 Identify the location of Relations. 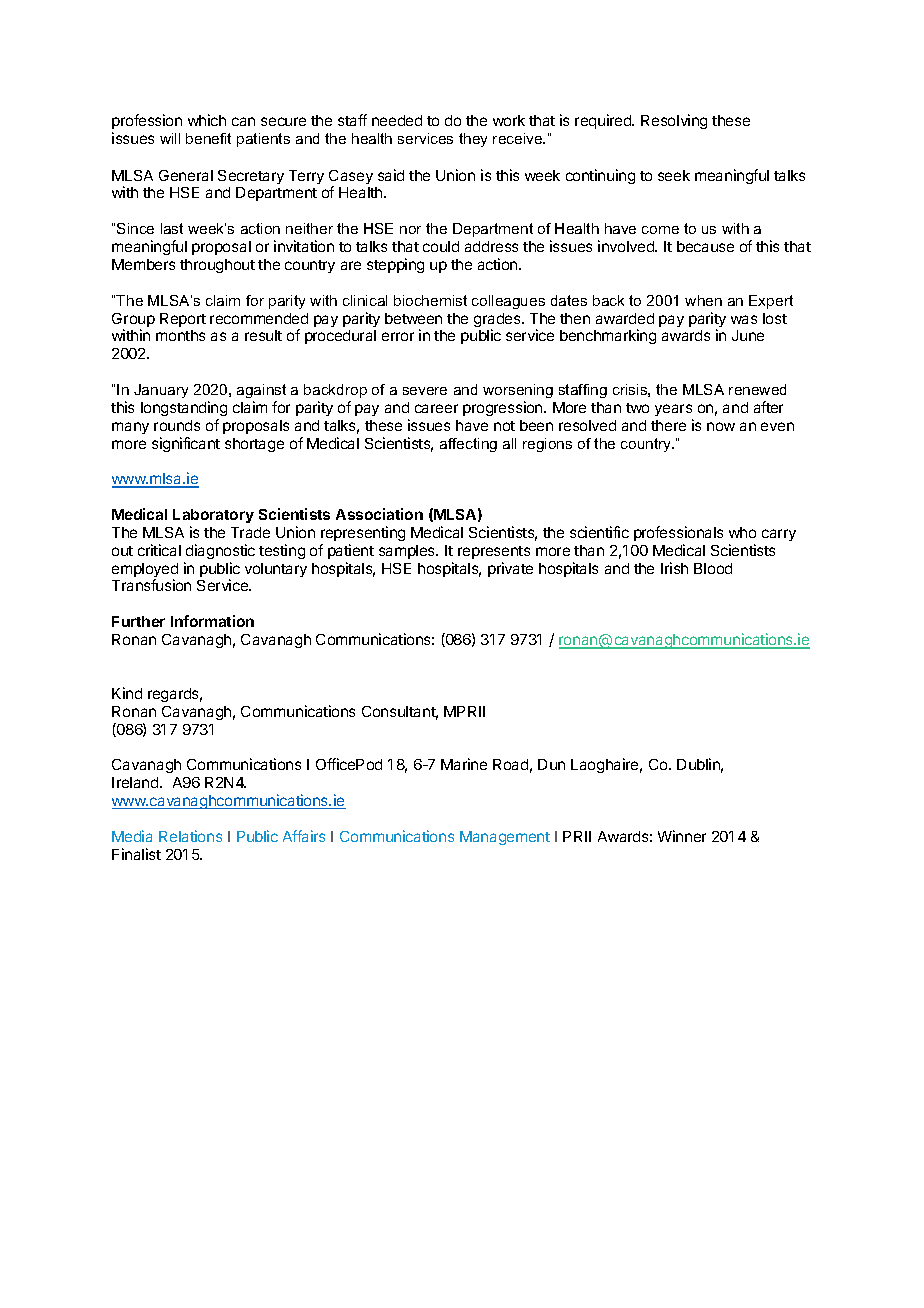
(190, 836).
